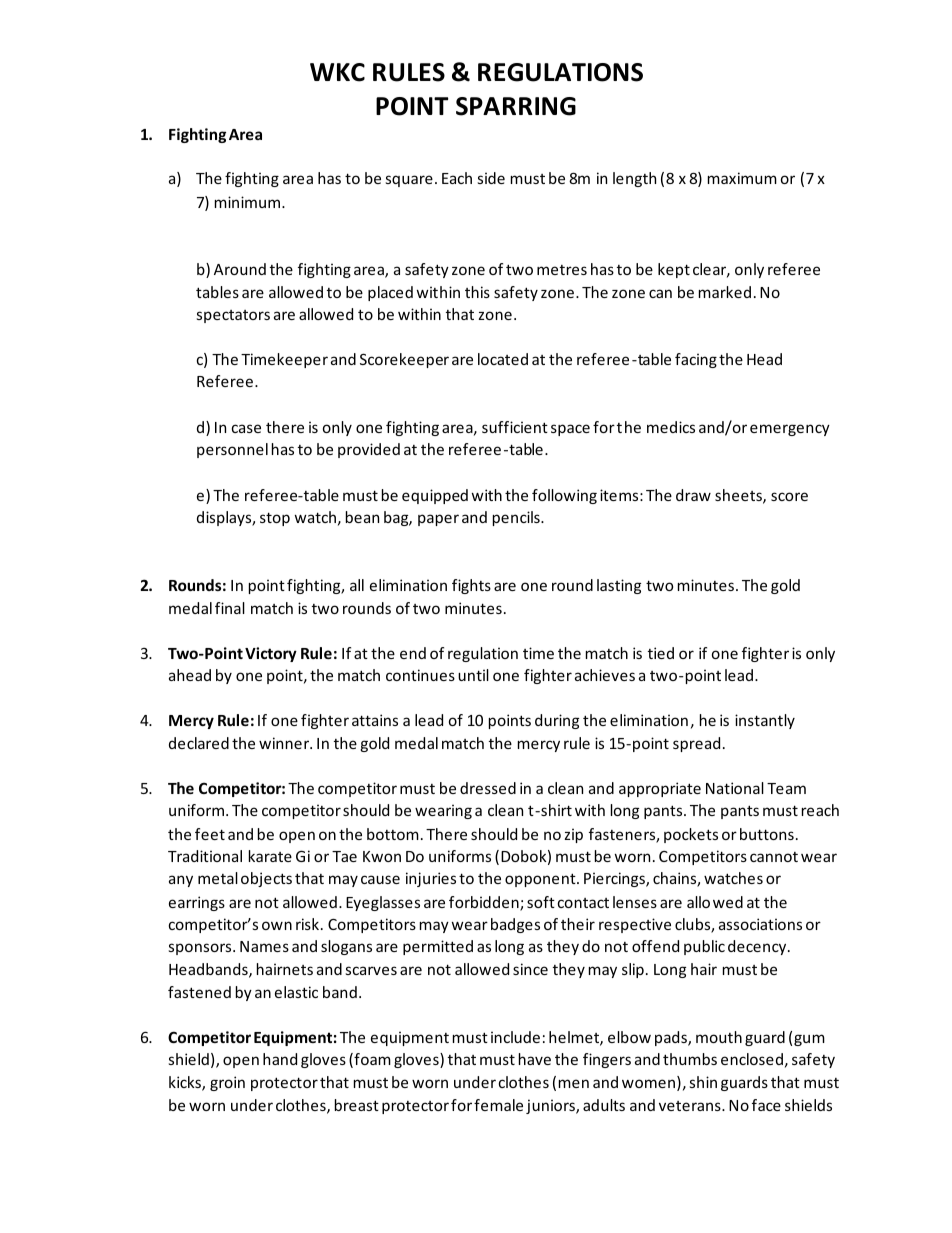  What do you see at coordinates (760, 924) in the image?
I see `associations` at bounding box center [760, 924].
